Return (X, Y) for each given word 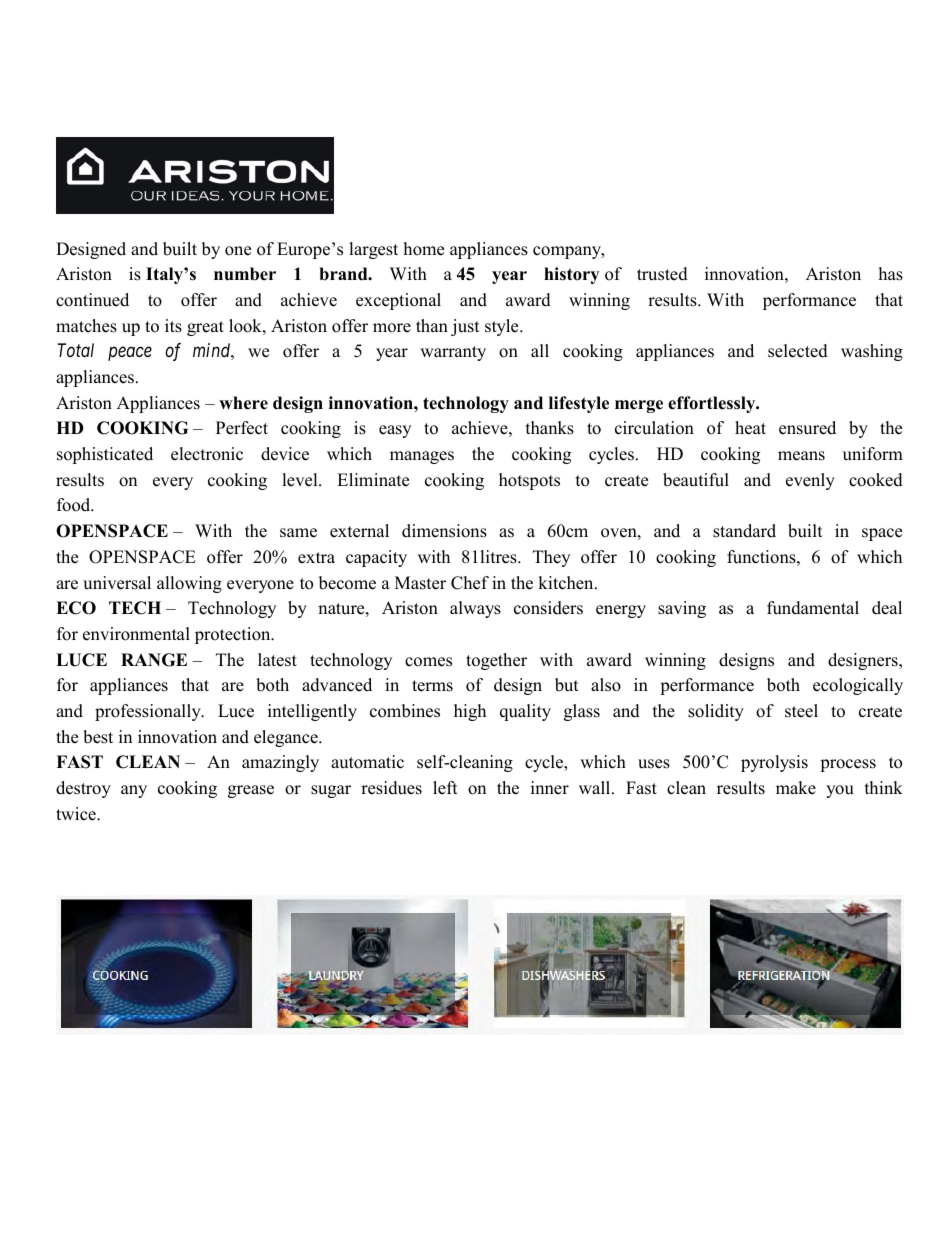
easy (395, 431)
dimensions (444, 531)
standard (744, 531)
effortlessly (713, 404)
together (496, 661)
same (298, 533)
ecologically (858, 686)
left (445, 788)
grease (251, 791)
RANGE (154, 660)
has (891, 274)
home (424, 249)
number (245, 274)
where (243, 403)
